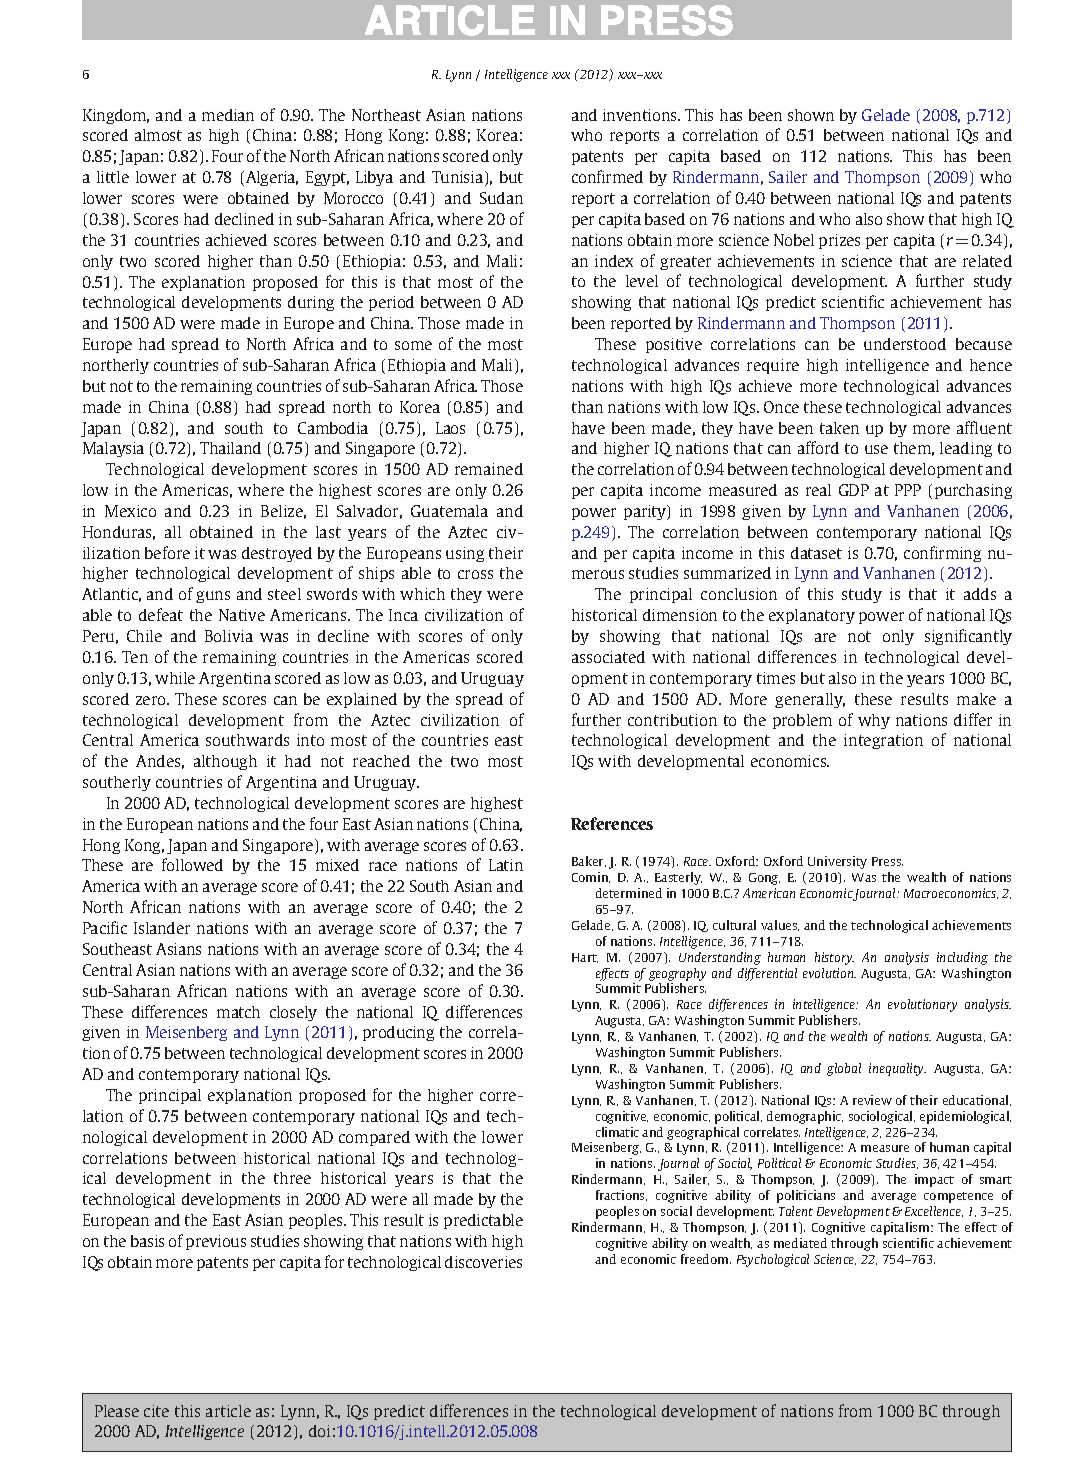 The image size is (1086, 1480). What do you see at coordinates (612, 823) in the image?
I see `References` at bounding box center [612, 823].
